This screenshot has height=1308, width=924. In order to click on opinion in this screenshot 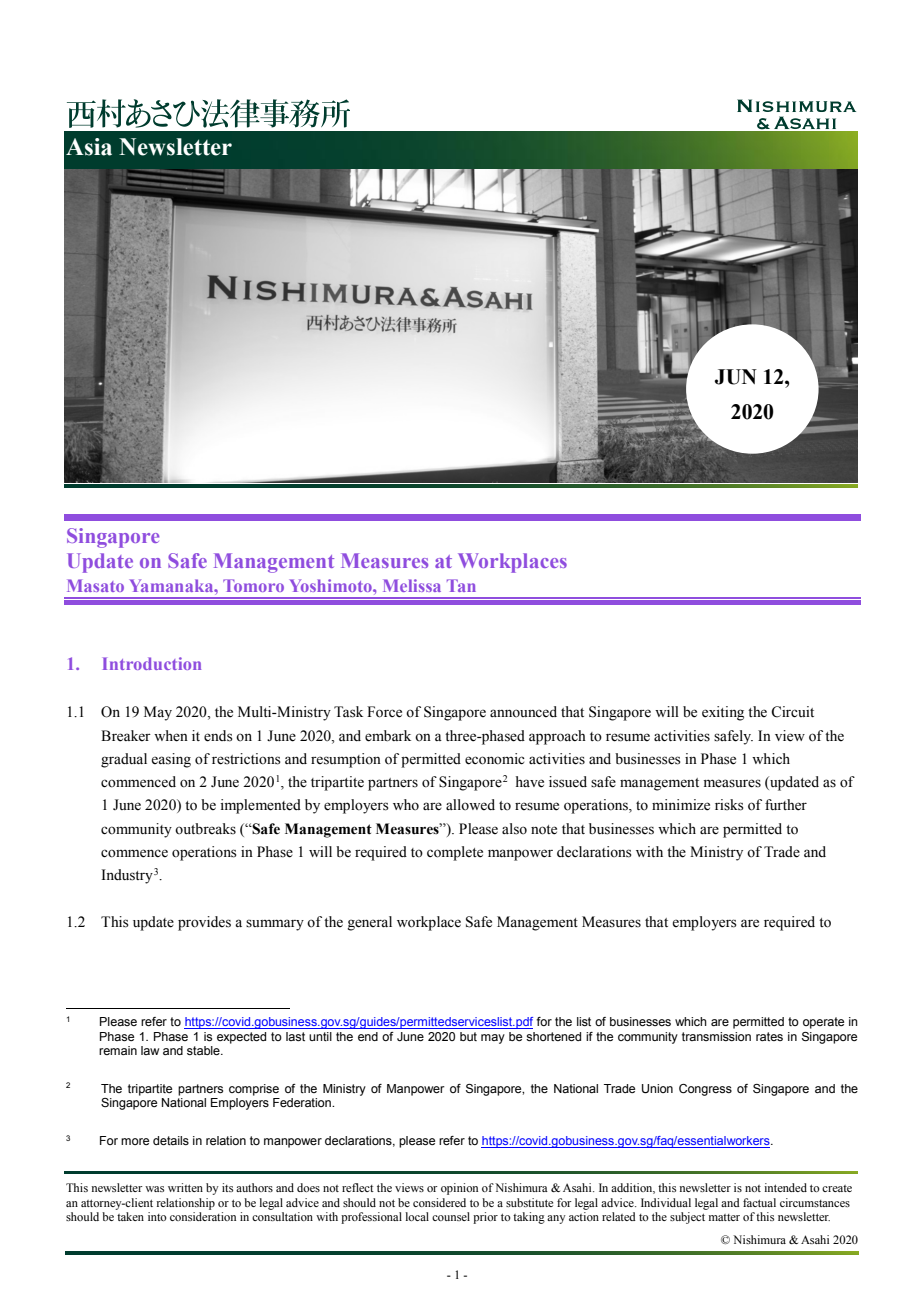, I will do `click(459, 1189)`.
